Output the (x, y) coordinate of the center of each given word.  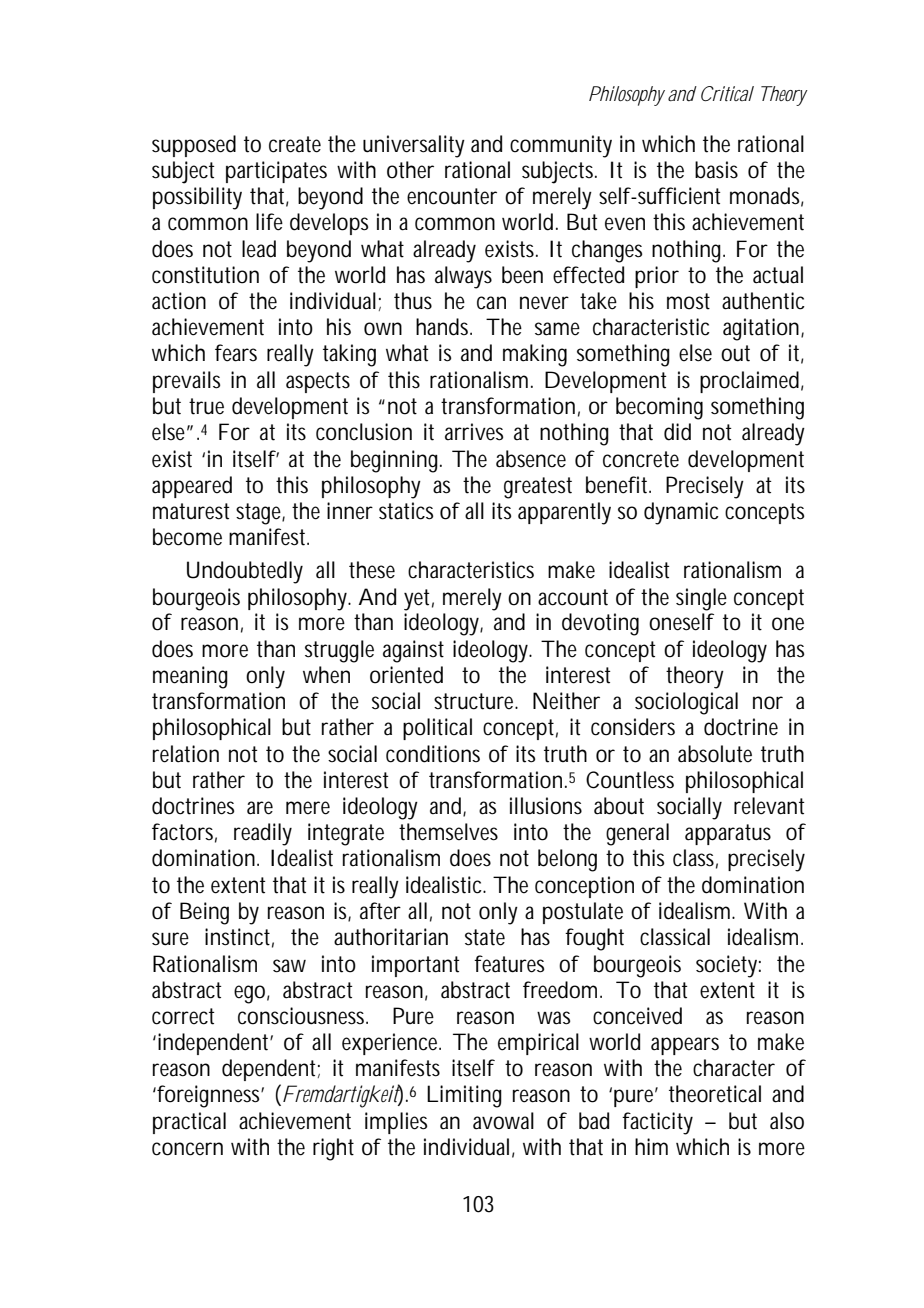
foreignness (209, 1096)
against (413, 651)
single (701, 599)
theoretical (715, 1094)
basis (716, 170)
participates (276, 172)
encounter (452, 196)
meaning (190, 677)
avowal (503, 1121)
